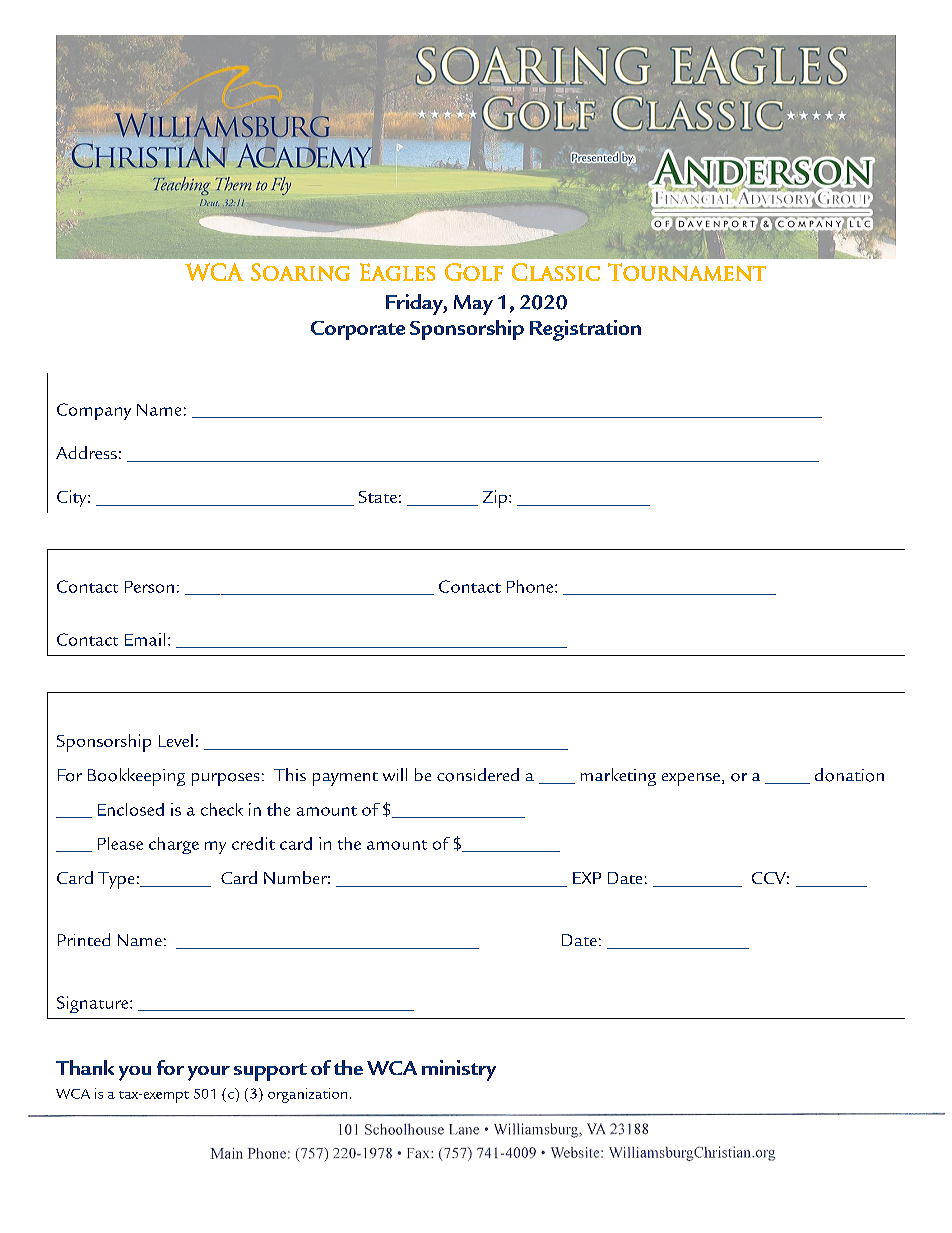 The width and height of the page is (952, 1233). What do you see at coordinates (691, 779) in the page?
I see `expense` at bounding box center [691, 779].
